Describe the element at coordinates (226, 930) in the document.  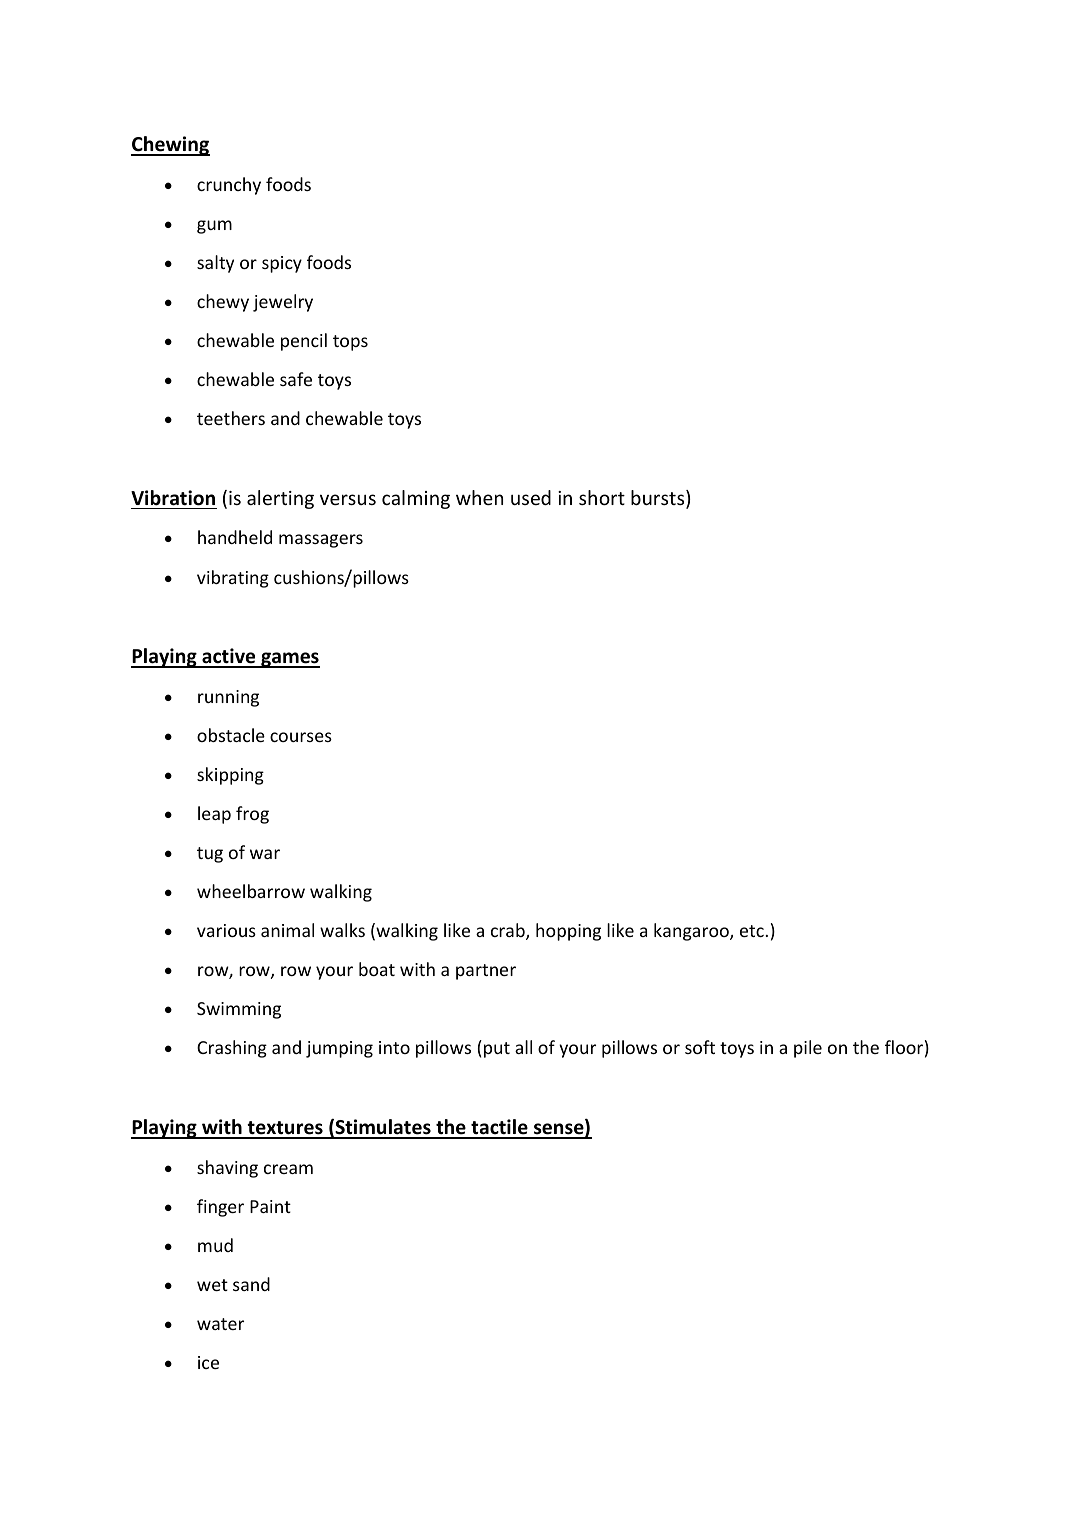
I see `various` at that location.
